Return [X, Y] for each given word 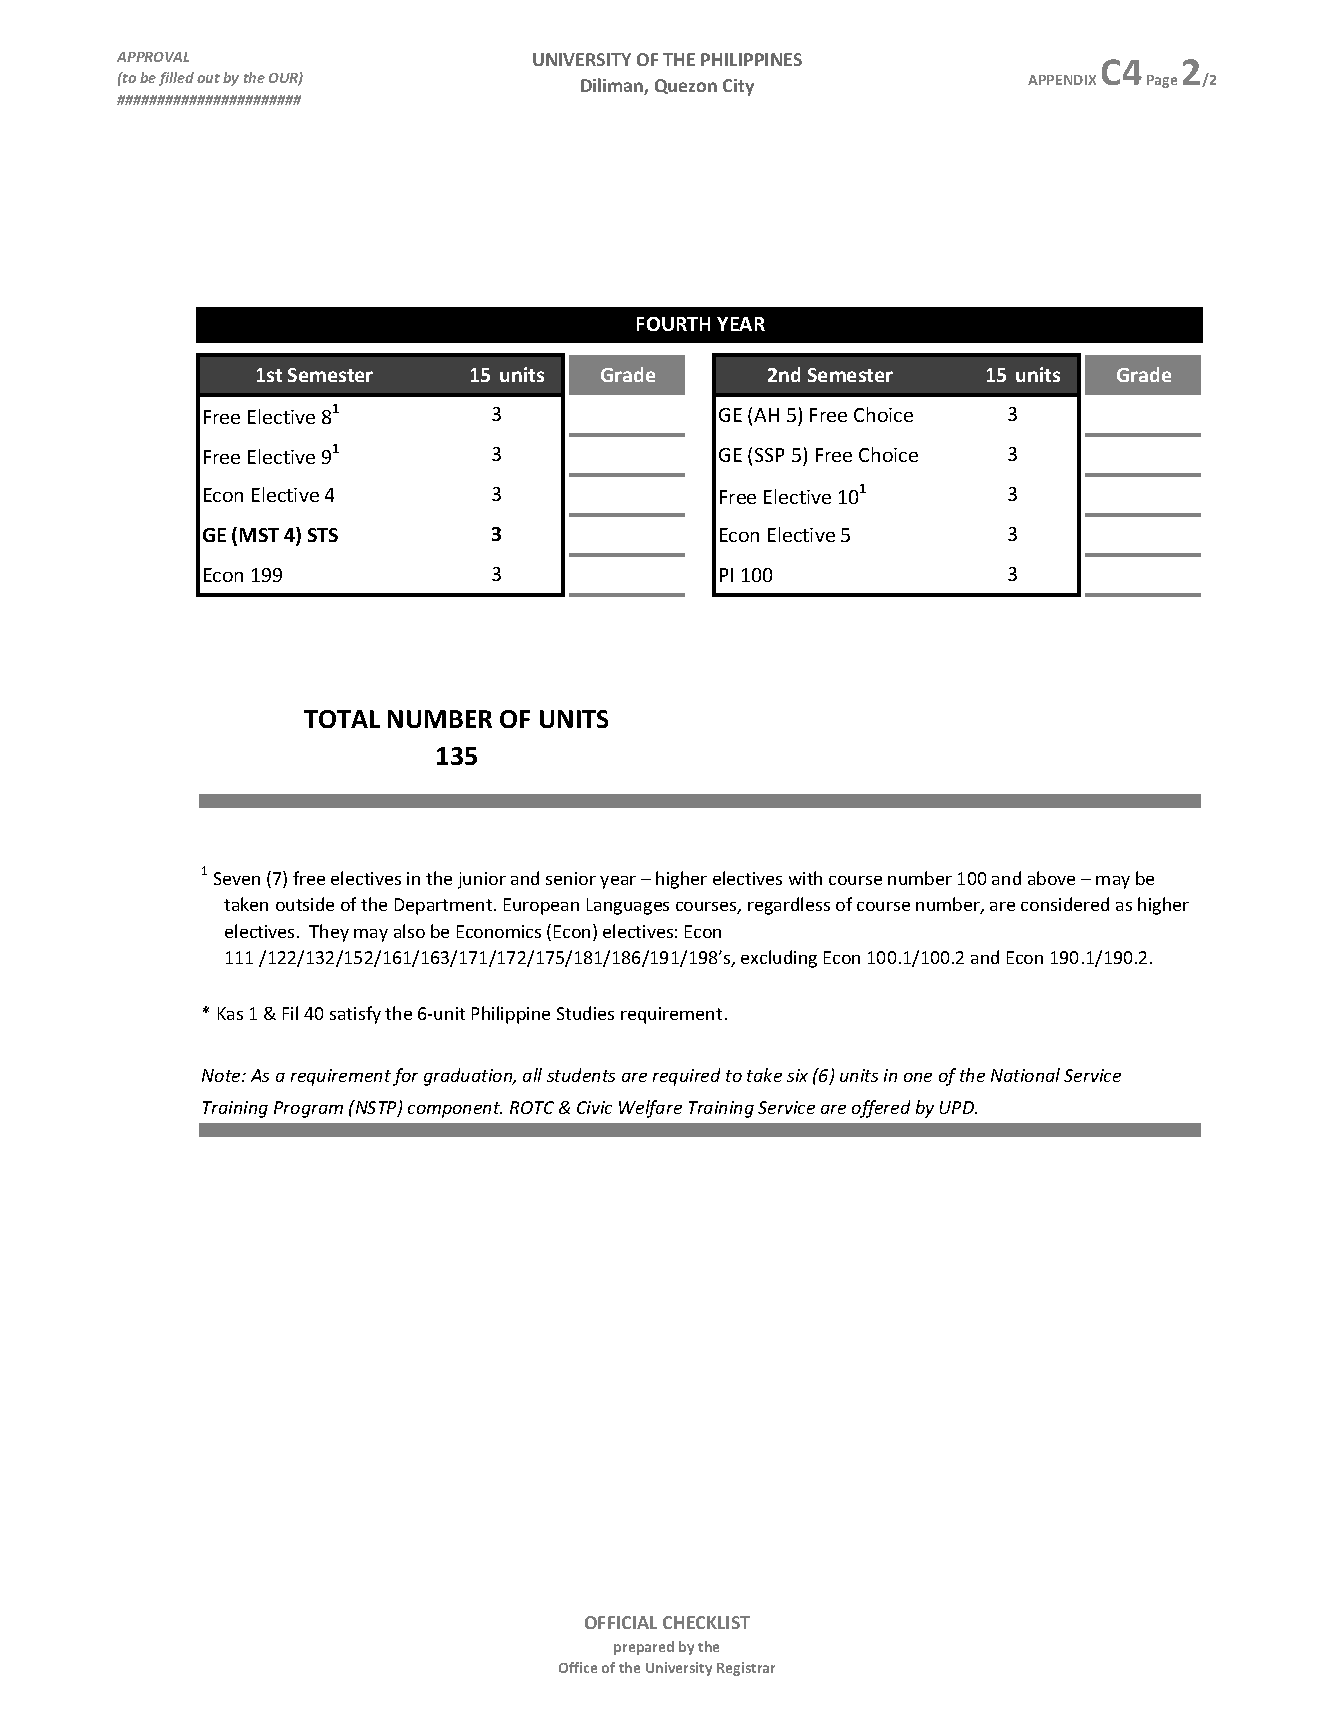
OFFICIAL [621, 1622]
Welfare [650, 1109]
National [1025, 1075]
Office [578, 1667]
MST [259, 535]
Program [308, 1109]
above [1051, 878]
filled [176, 79]
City [738, 87]
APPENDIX [1062, 80]
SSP [769, 455]
